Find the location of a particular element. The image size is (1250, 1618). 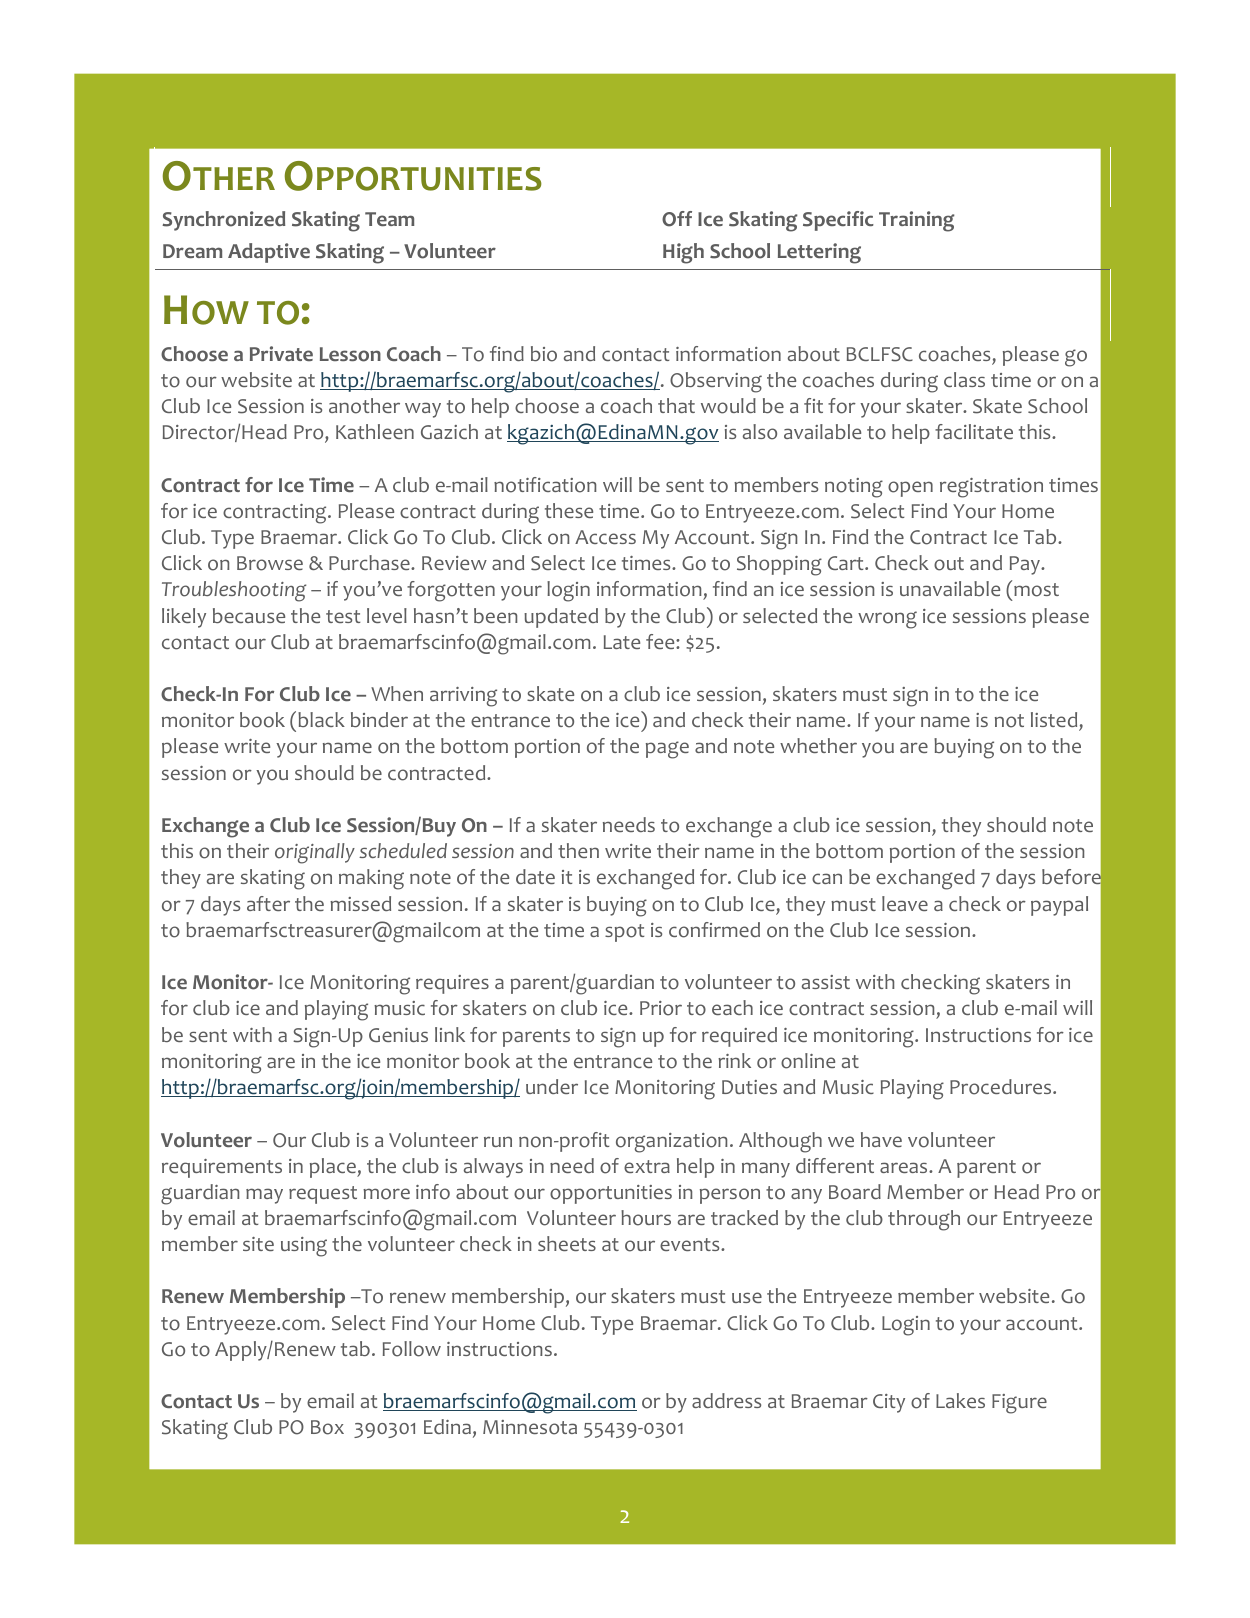

Genius is located at coordinates (398, 1035).
